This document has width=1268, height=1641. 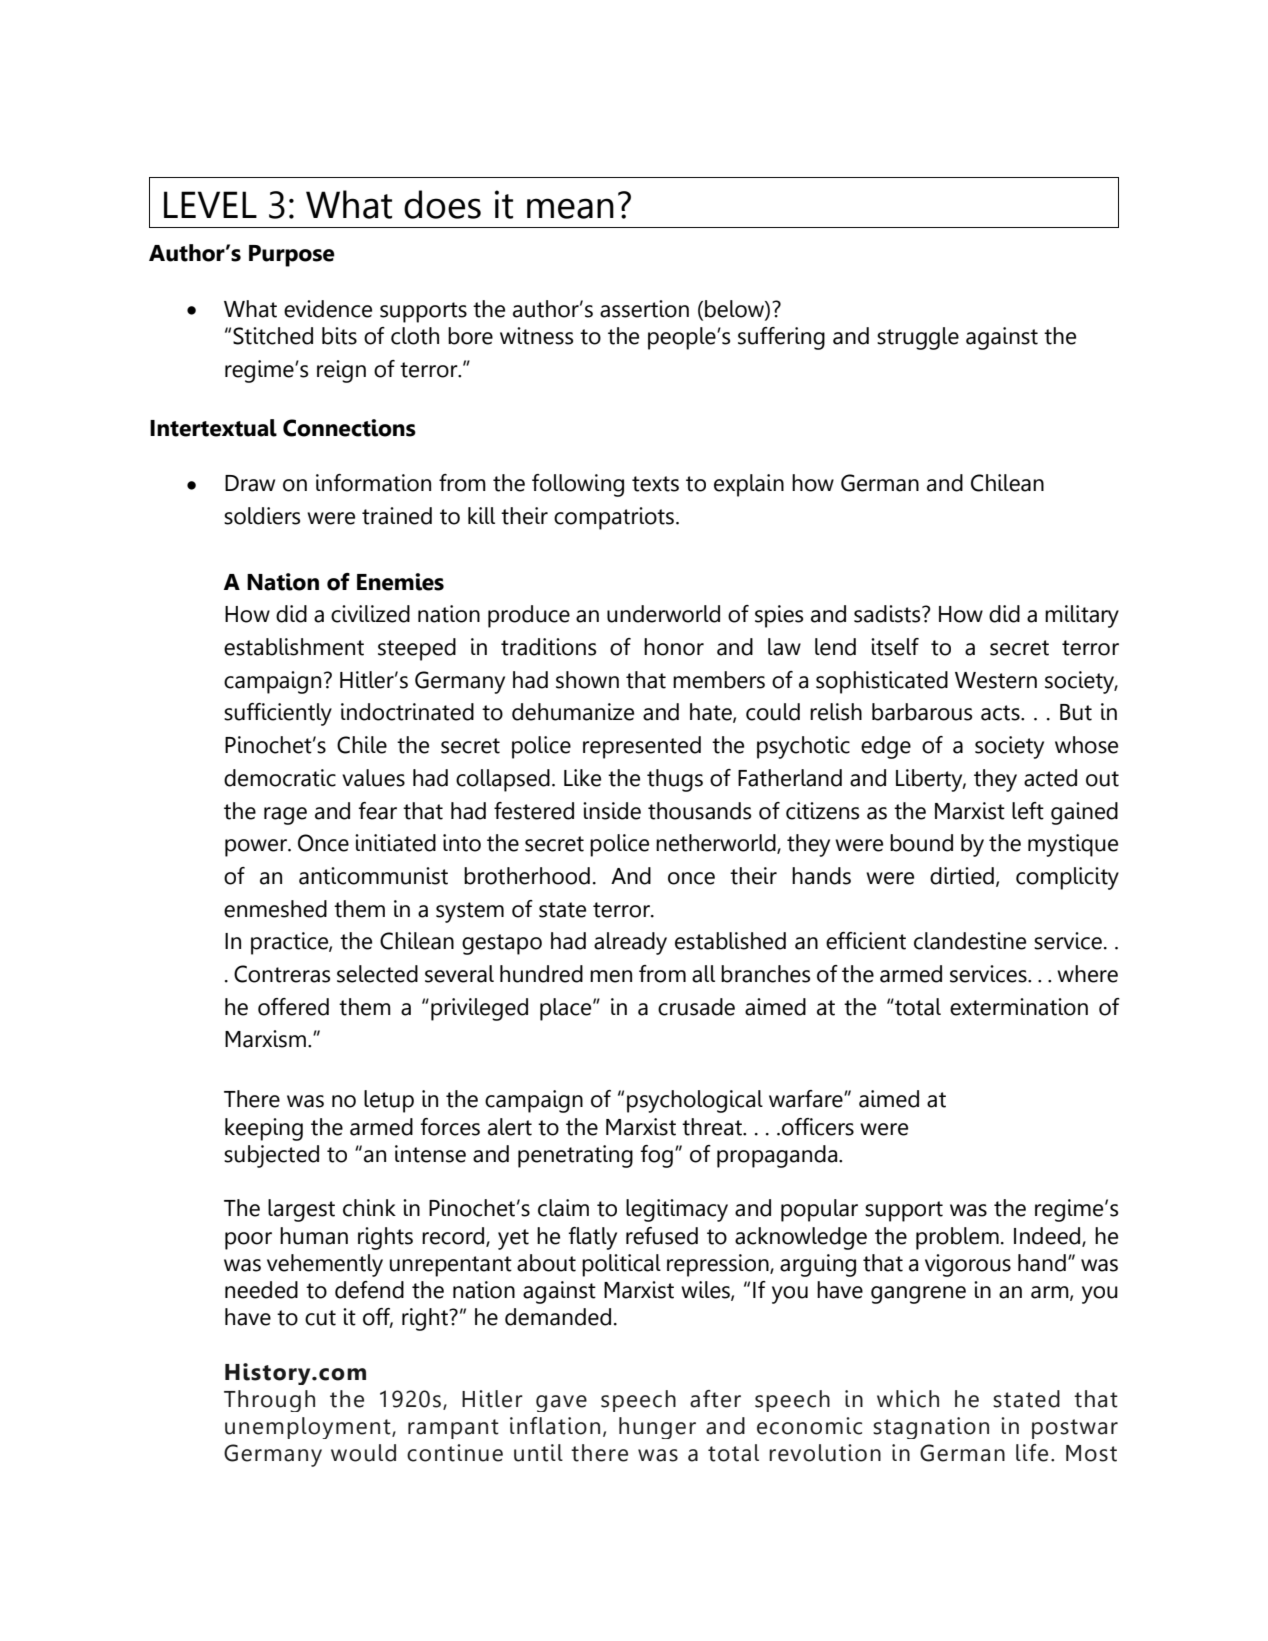 I want to click on mean, so click(x=570, y=208).
